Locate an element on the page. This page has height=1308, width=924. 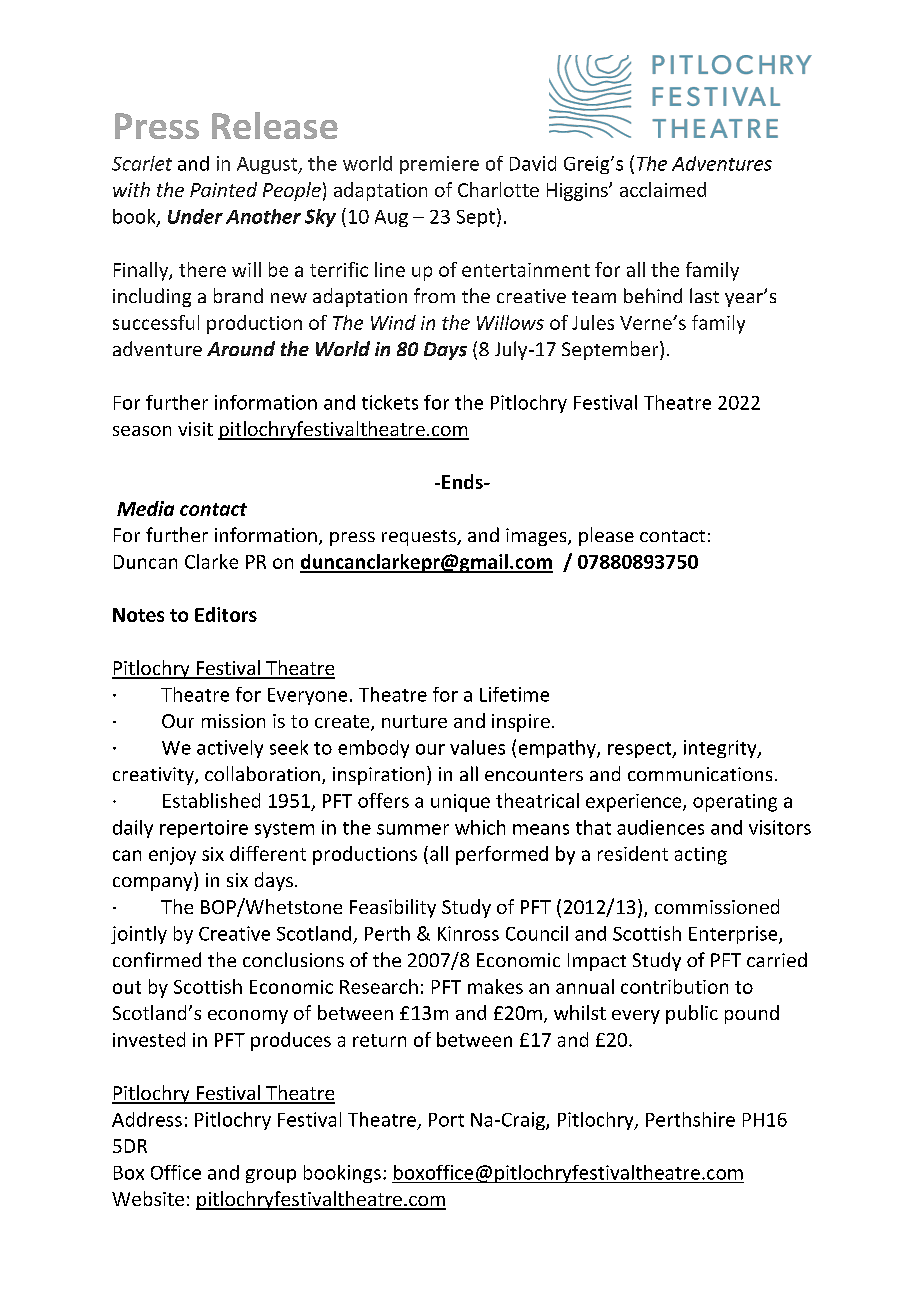
acting is located at coordinates (701, 856).
